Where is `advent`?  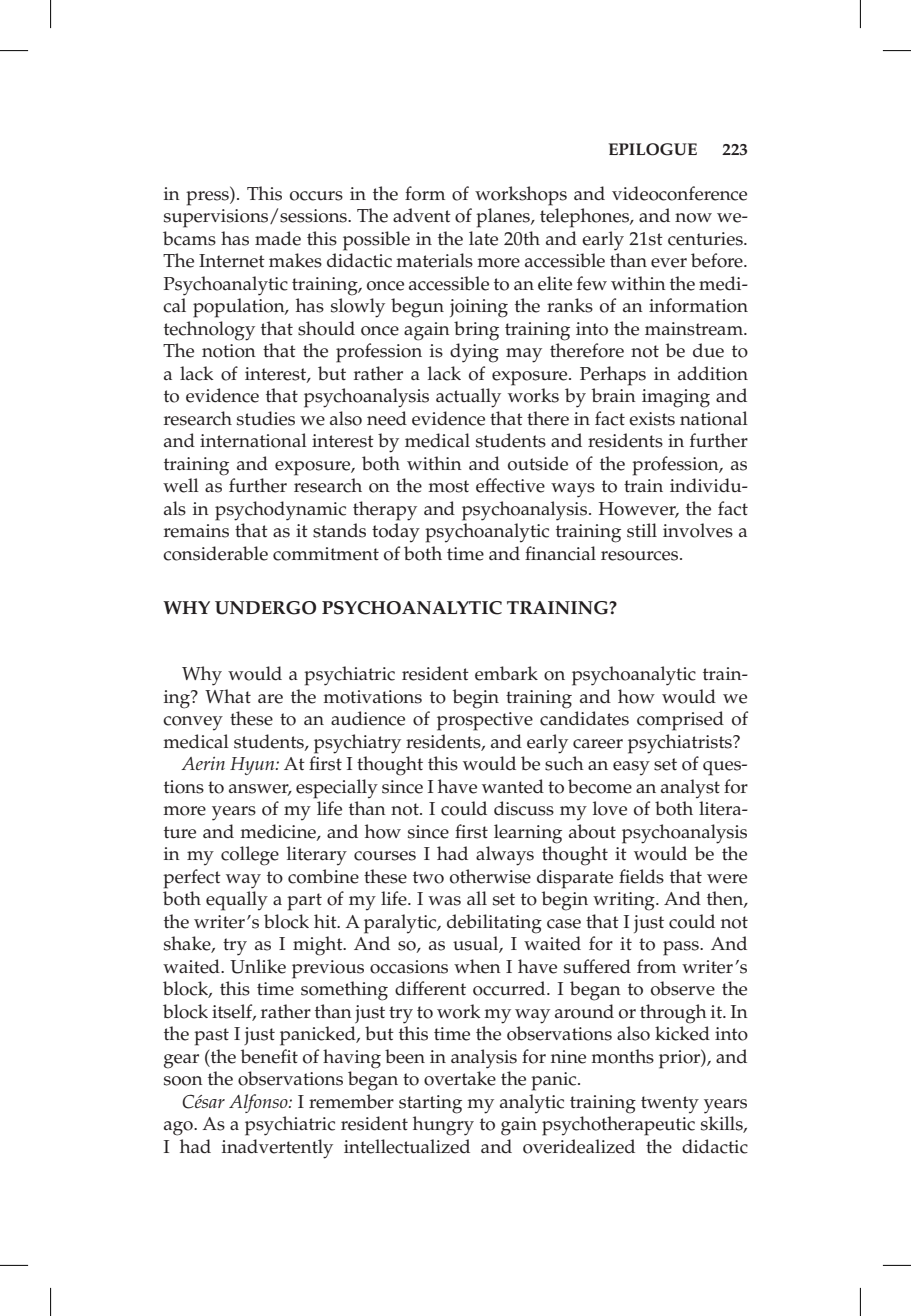
advent is located at coordinates (422, 215).
